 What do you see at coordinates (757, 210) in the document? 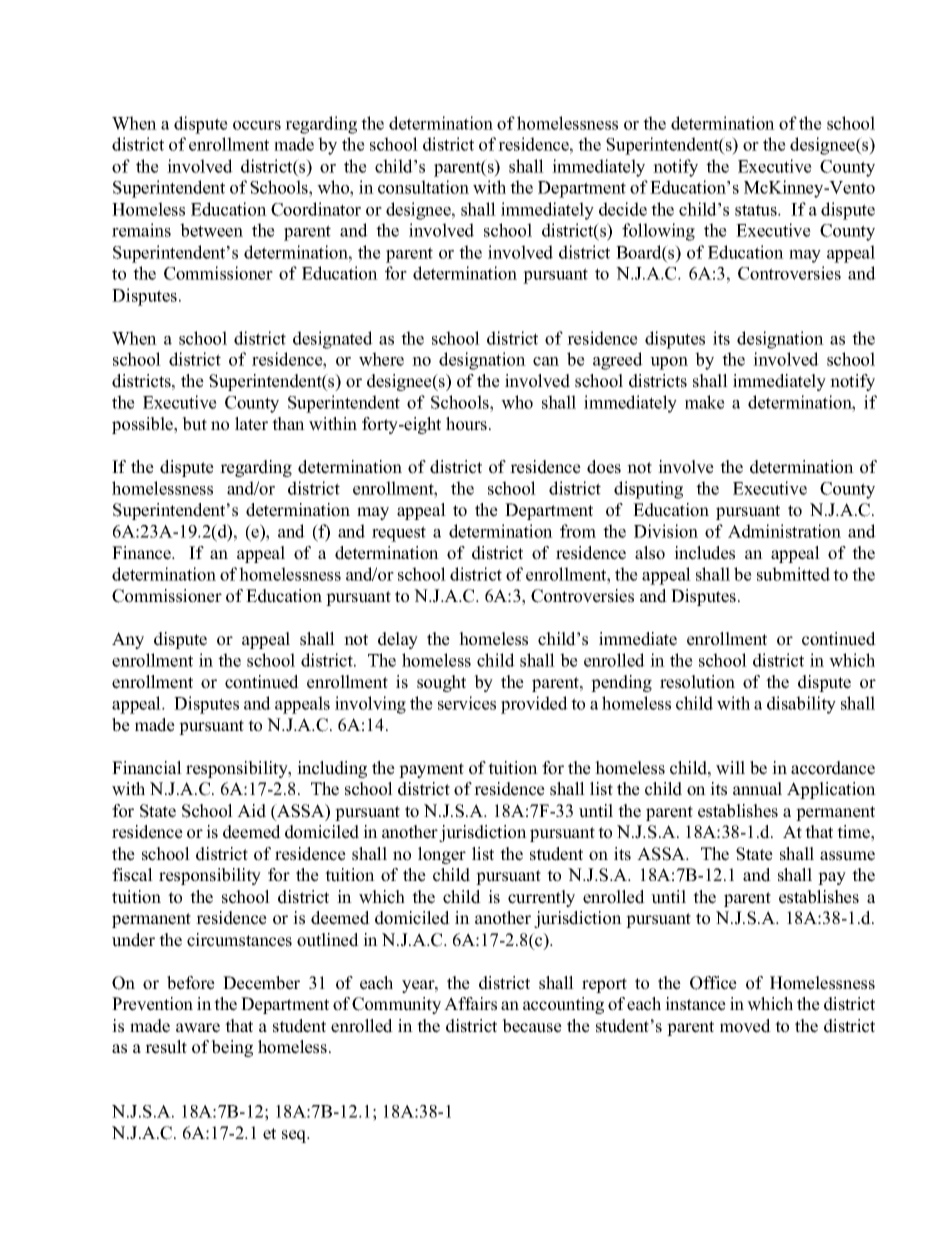
I see `status` at bounding box center [757, 210].
